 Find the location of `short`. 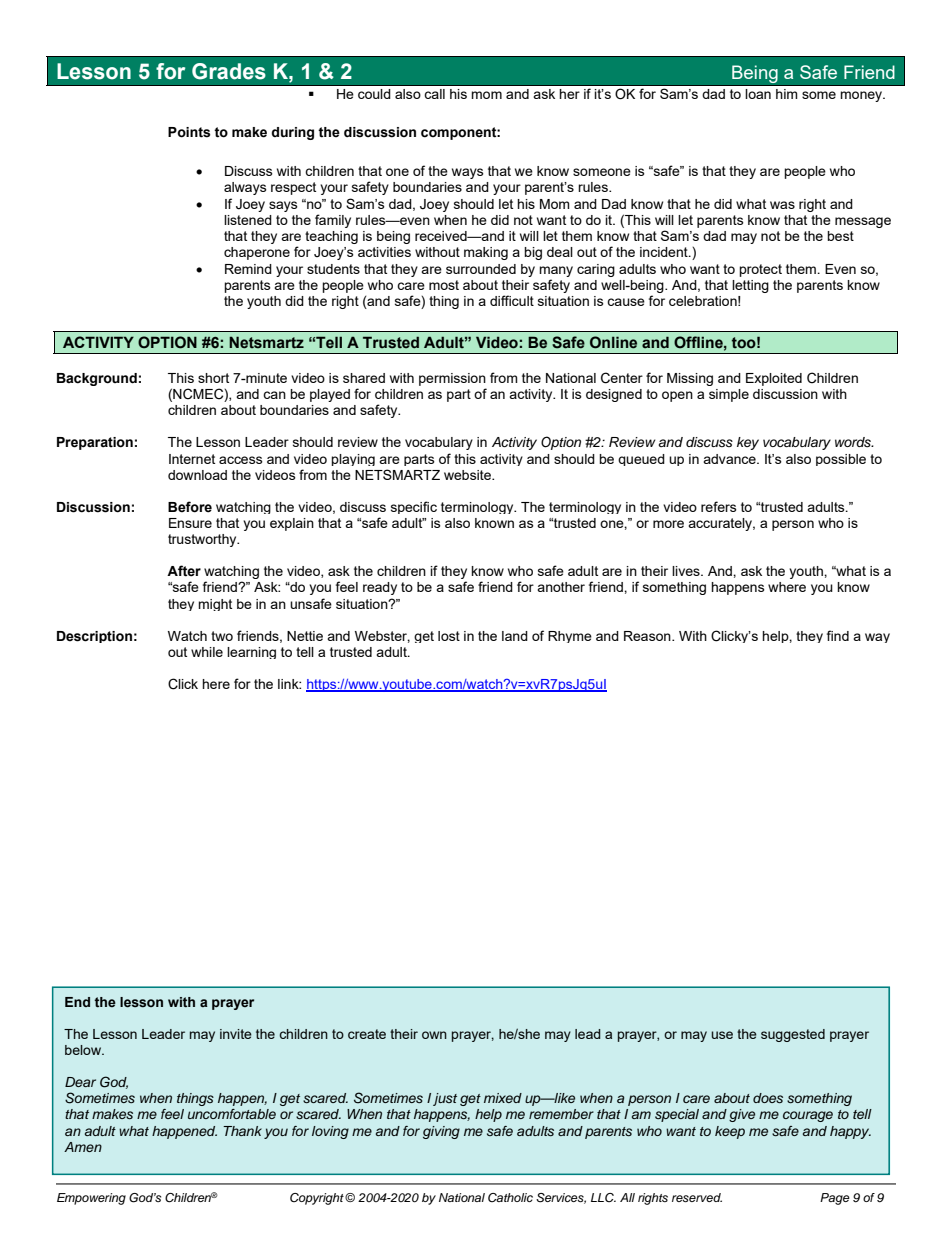

short is located at coordinates (213, 378).
